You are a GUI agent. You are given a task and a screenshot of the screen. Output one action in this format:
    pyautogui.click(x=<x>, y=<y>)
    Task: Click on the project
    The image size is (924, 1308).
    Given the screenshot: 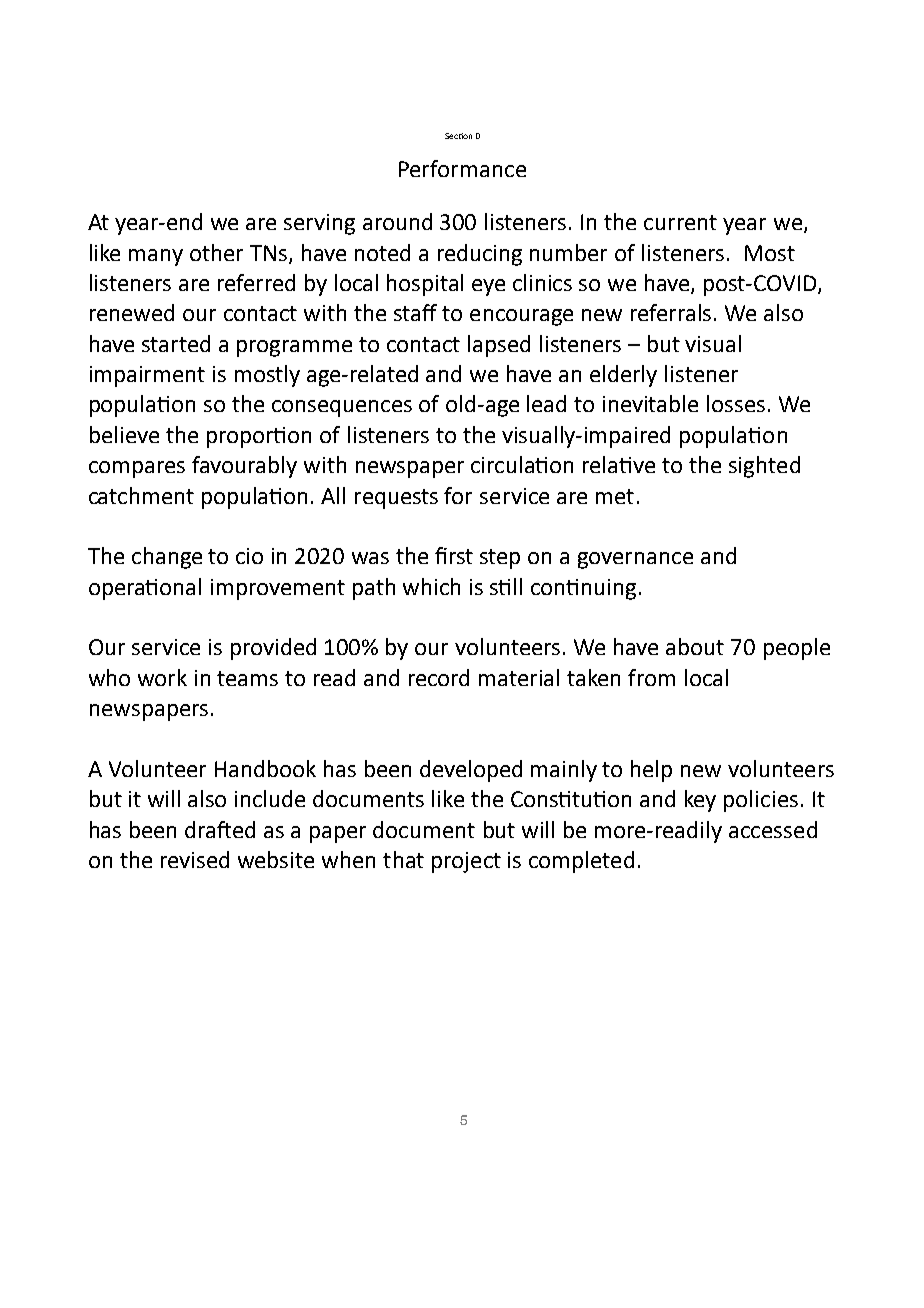 What is the action you would take?
    pyautogui.click(x=466, y=862)
